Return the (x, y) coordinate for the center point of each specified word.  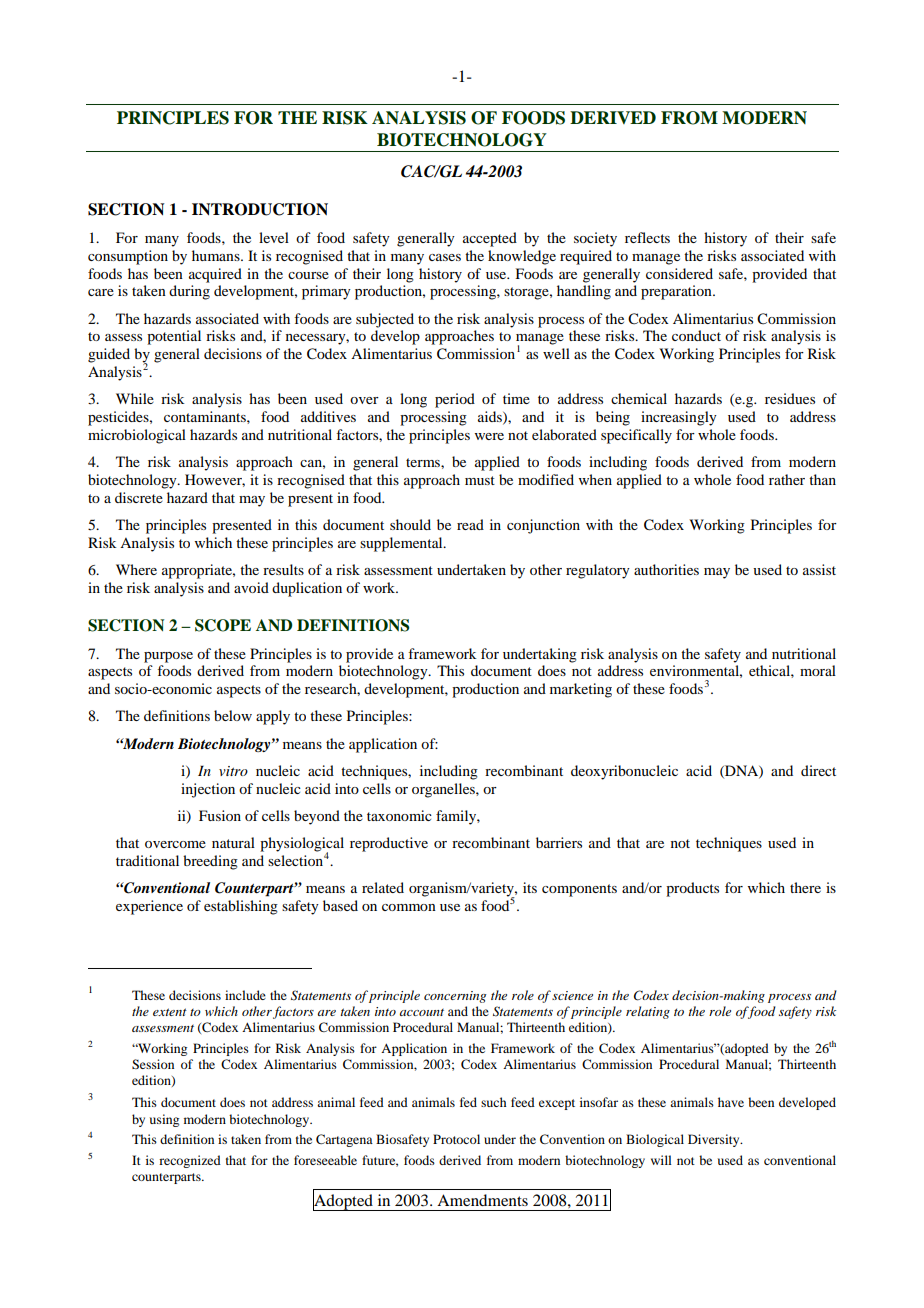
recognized (190, 1161)
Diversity (715, 1140)
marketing (581, 690)
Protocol (456, 1139)
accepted (490, 239)
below (233, 715)
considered (679, 273)
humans (217, 255)
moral (818, 670)
